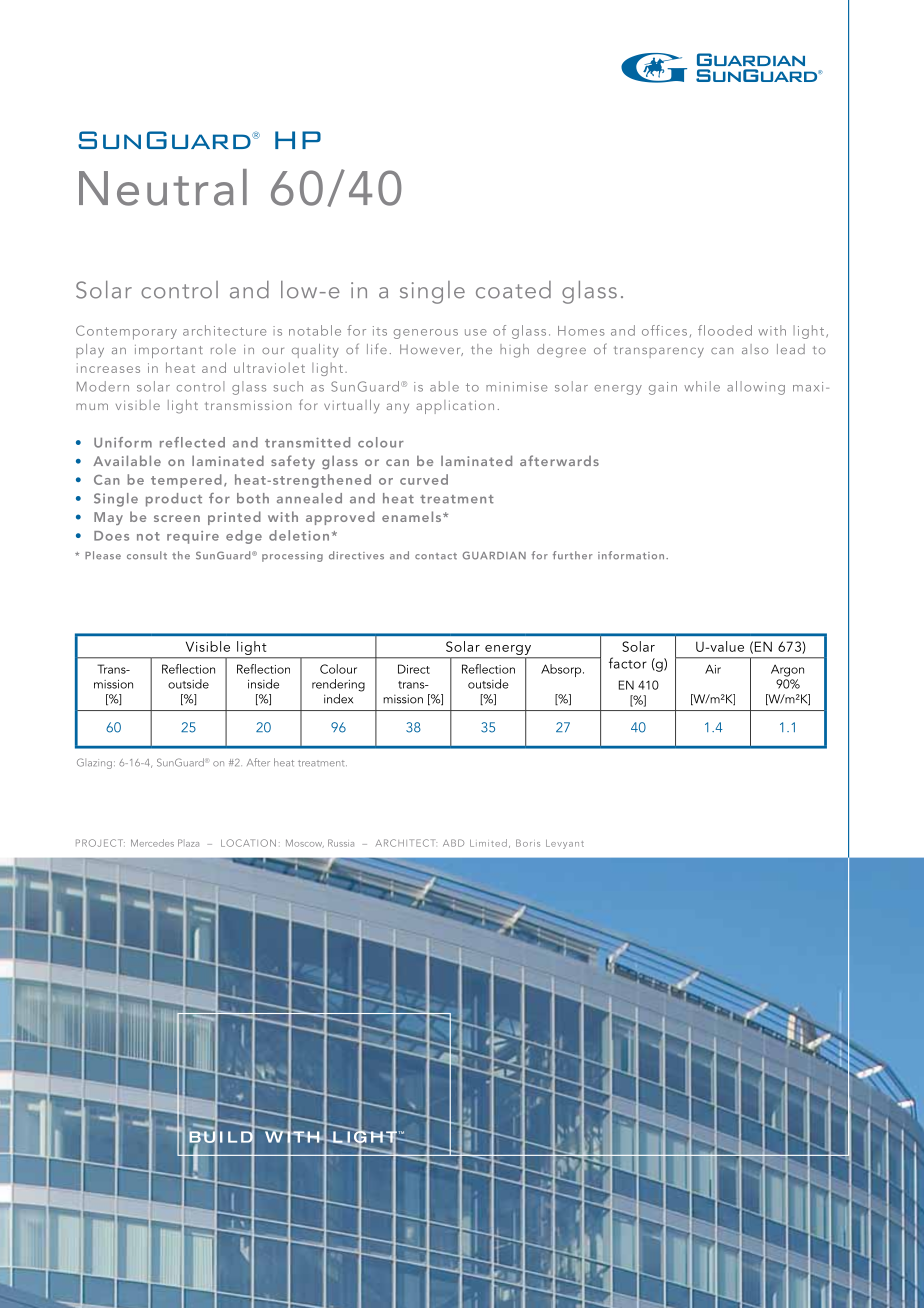 The height and width of the document is (1308, 924). What do you see at coordinates (528, 843) in the document?
I see `Boris` at bounding box center [528, 843].
